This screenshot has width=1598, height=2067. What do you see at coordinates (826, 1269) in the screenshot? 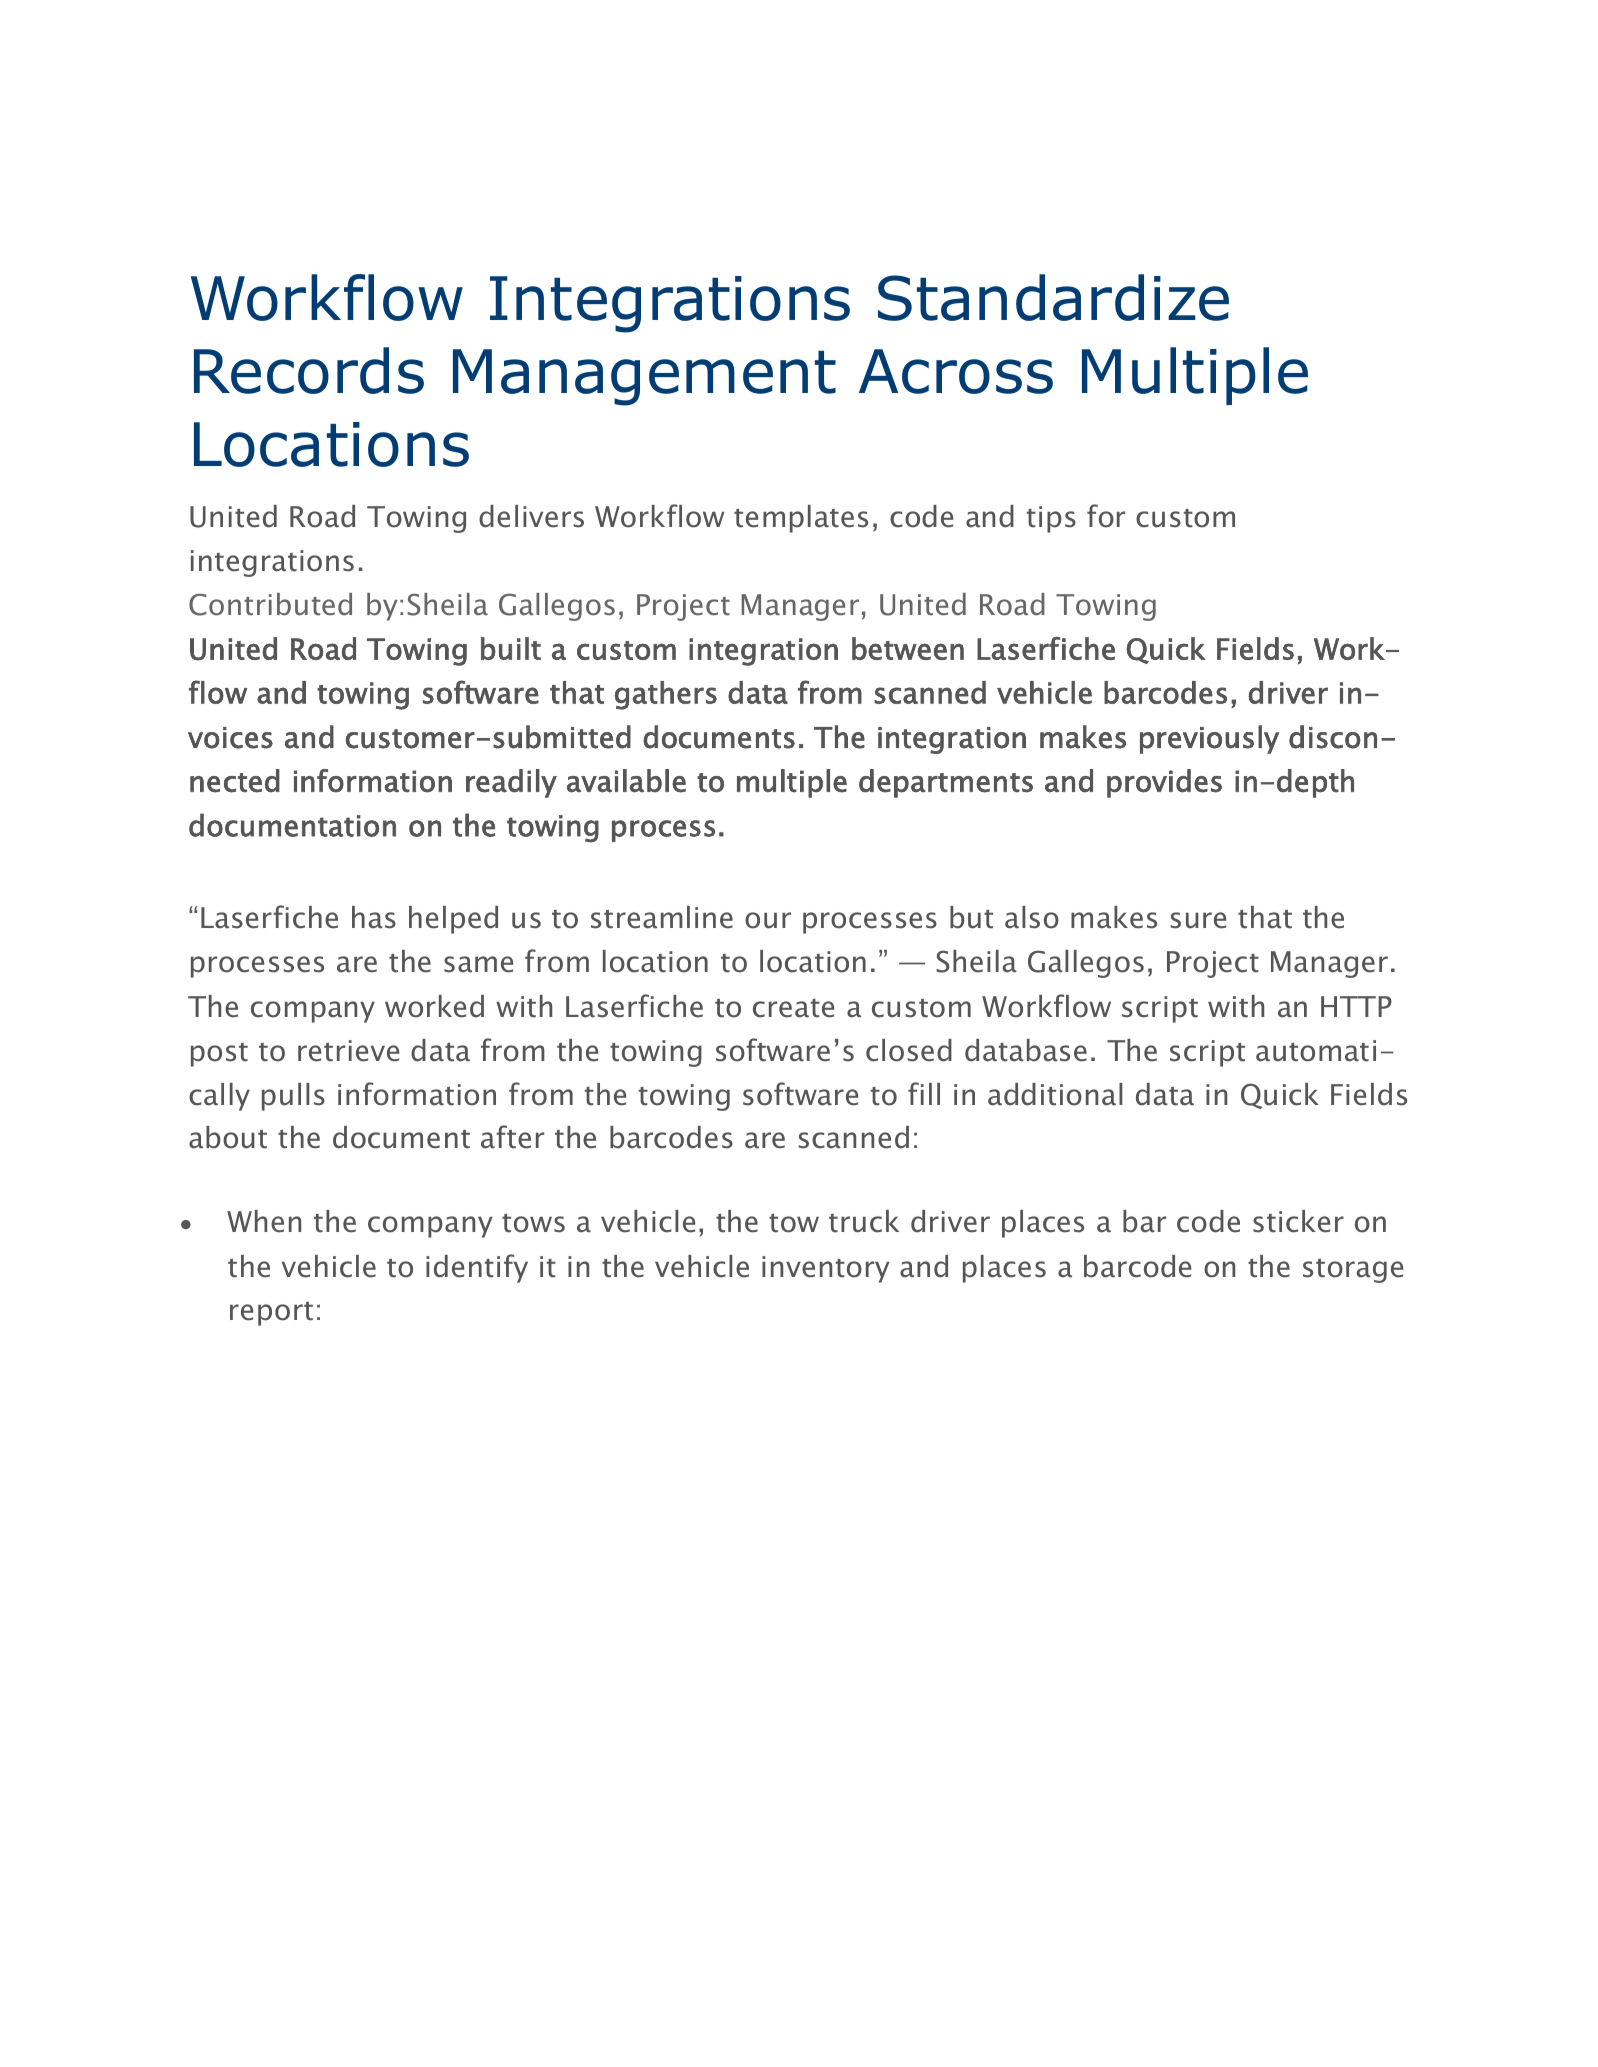
I see `inventory` at bounding box center [826, 1269].
